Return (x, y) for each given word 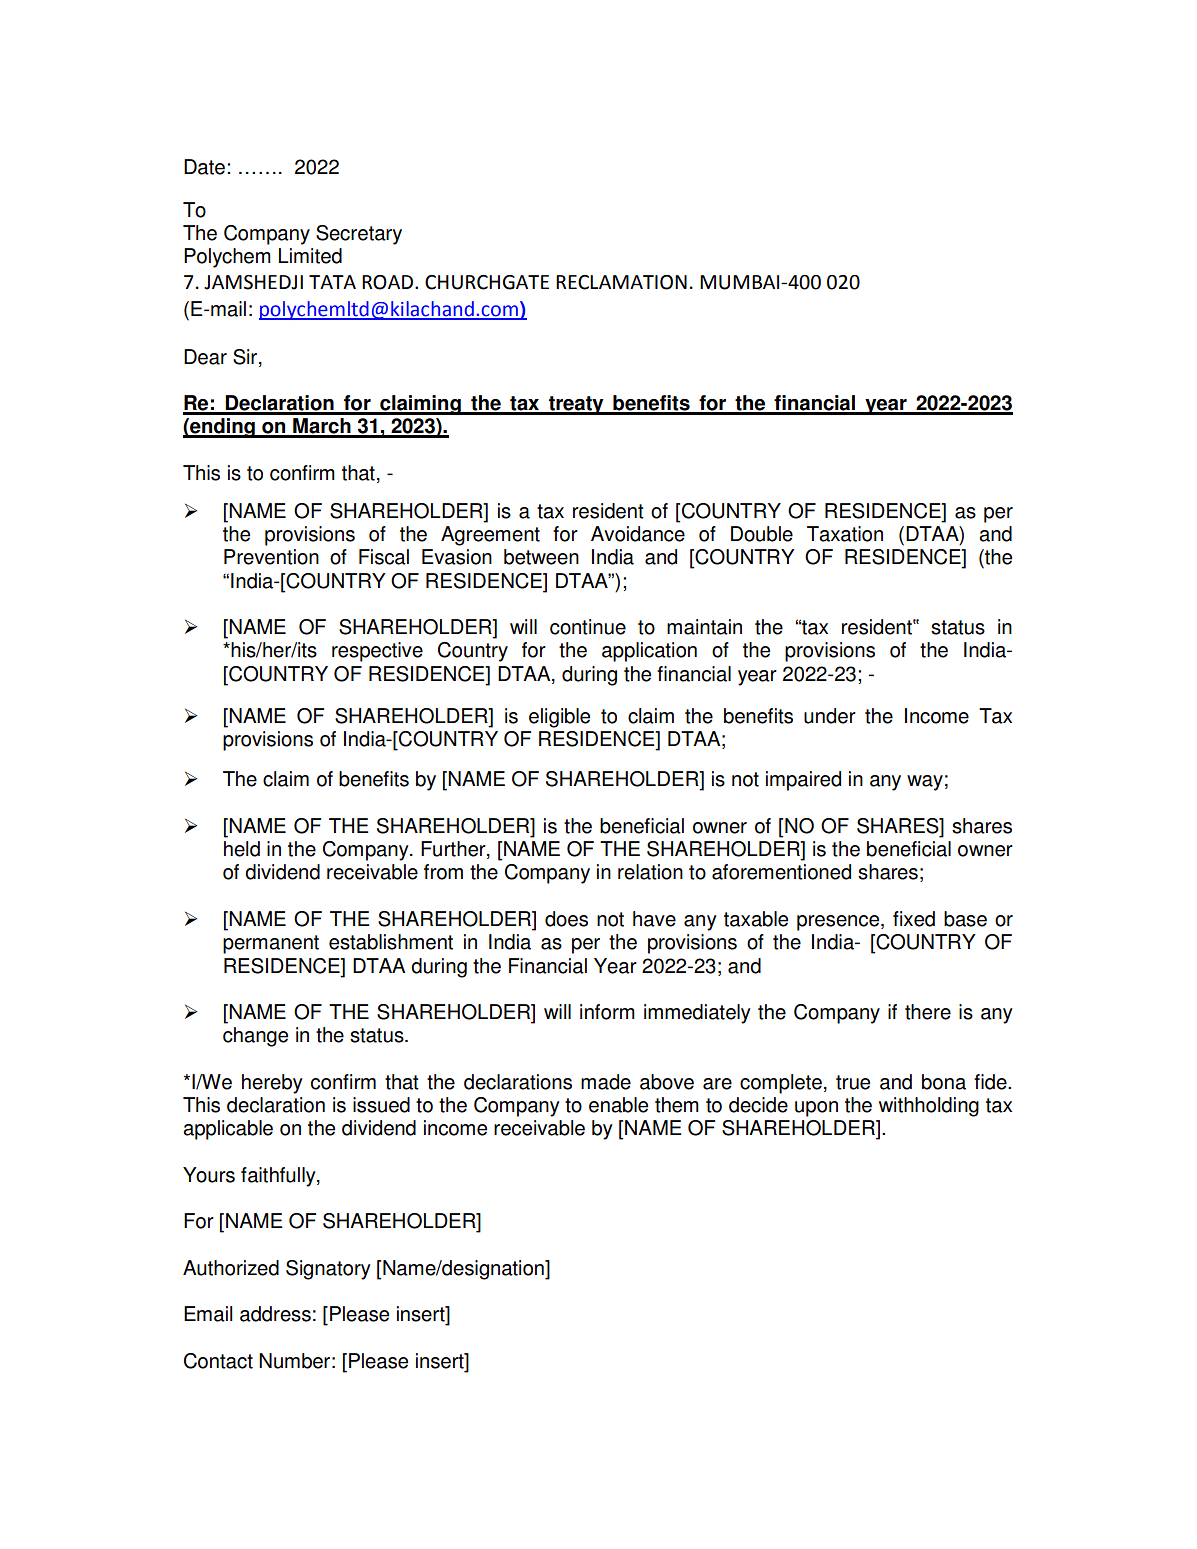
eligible (559, 718)
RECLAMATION (621, 282)
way (925, 783)
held (242, 849)
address (275, 1314)
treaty (576, 405)
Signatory (328, 1270)
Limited (310, 256)
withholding (929, 1107)
